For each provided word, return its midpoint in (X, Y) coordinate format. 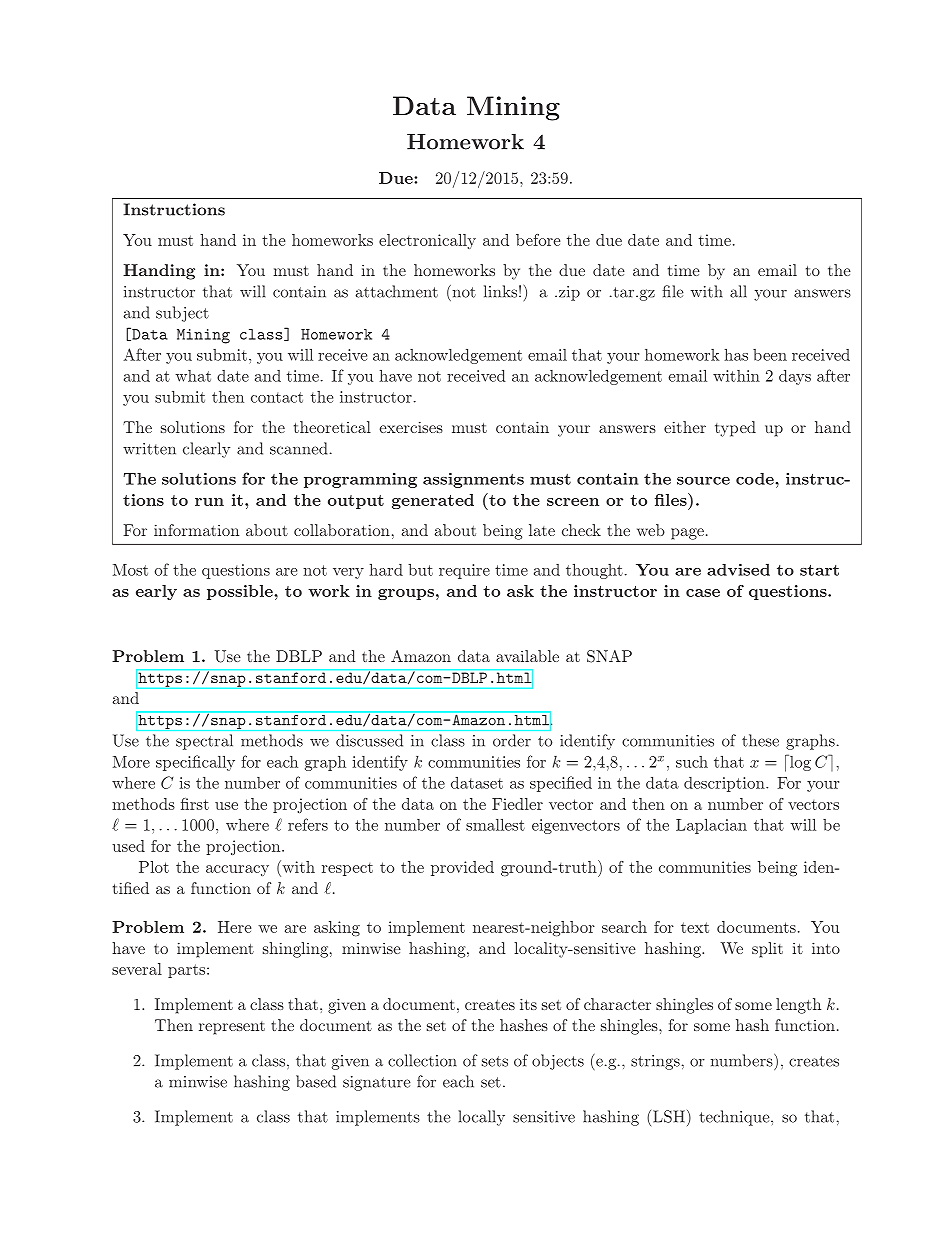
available (527, 656)
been (770, 355)
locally (481, 1118)
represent (232, 1028)
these (760, 740)
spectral (204, 742)
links (500, 291)
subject (182, 314)
